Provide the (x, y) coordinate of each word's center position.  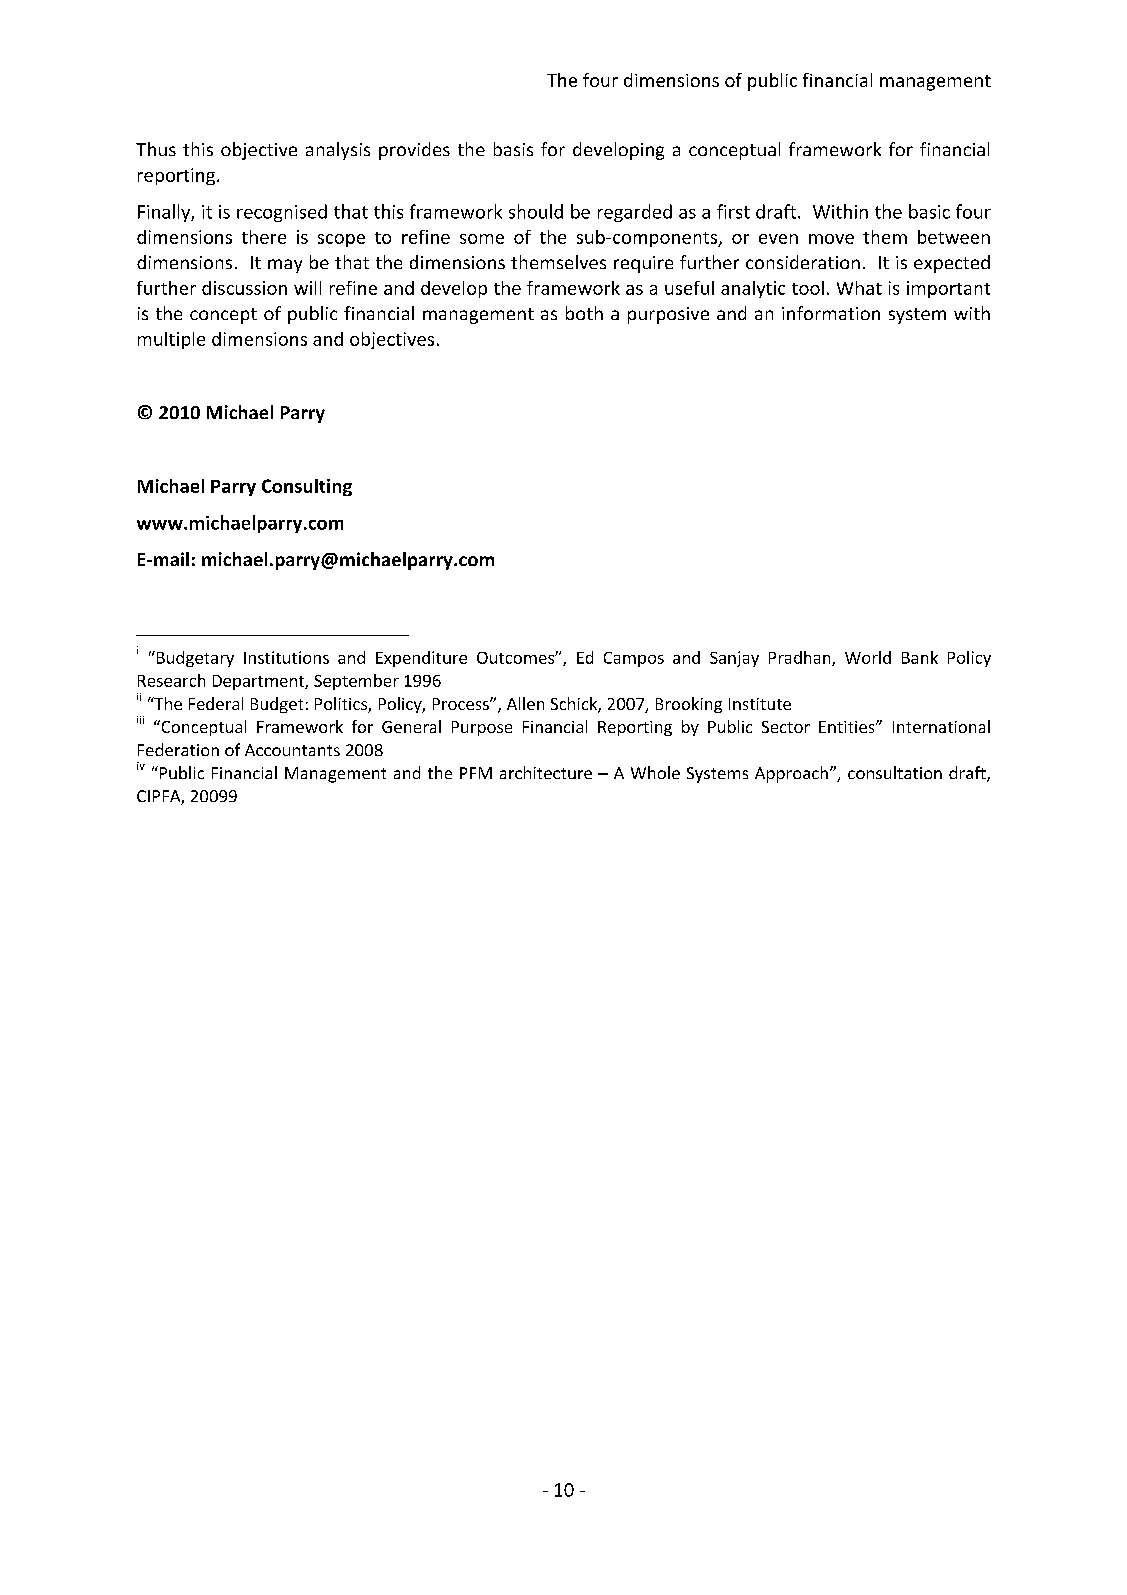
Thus (156, 149)
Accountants (292, 750)
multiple (171, 340)
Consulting (307, 487)
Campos (634, 659)
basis (513, 149)
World (868, 657)
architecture (546, 772)
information (831, 313)
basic (929, 211)
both (584, 313)
